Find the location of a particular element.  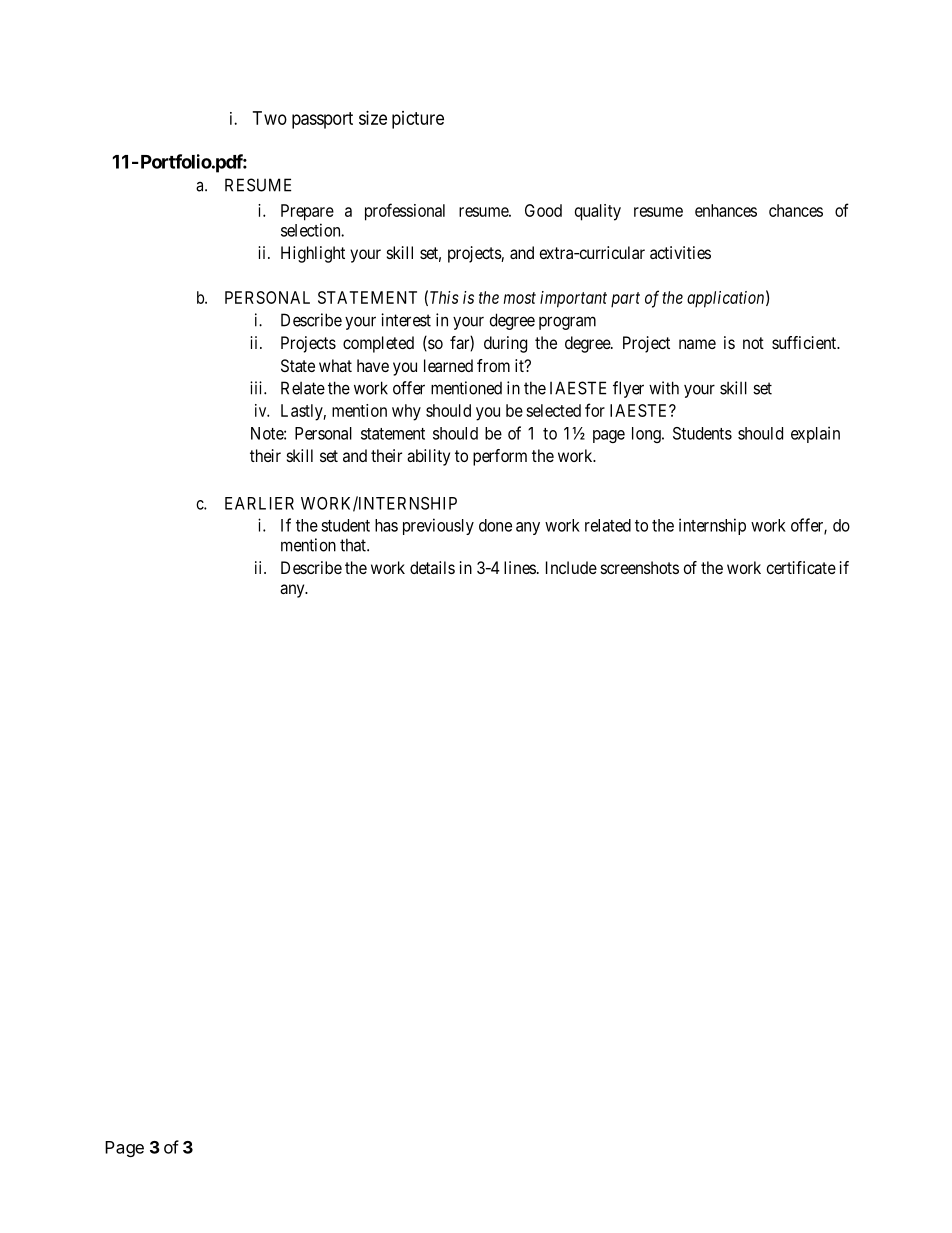

enhances is located at coordinates (726, 210).
